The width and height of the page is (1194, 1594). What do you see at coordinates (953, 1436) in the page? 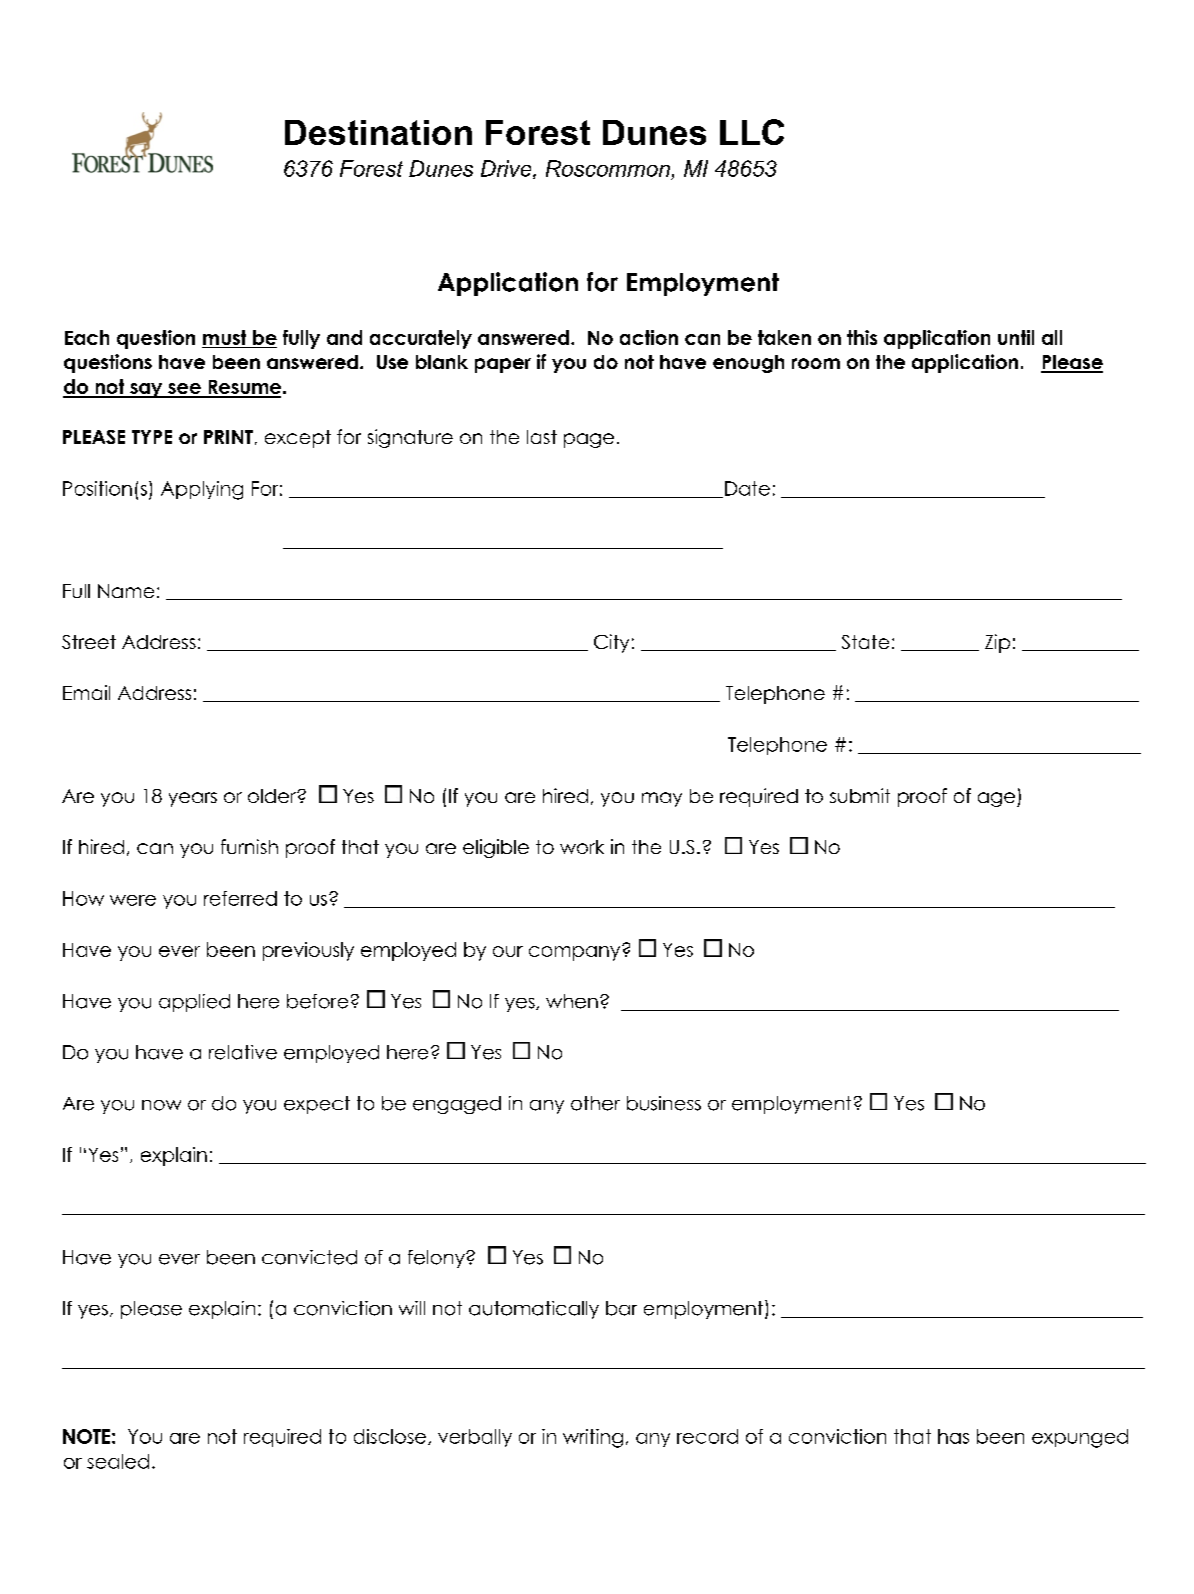
I see `has` at bounding box center [953, 1436].
